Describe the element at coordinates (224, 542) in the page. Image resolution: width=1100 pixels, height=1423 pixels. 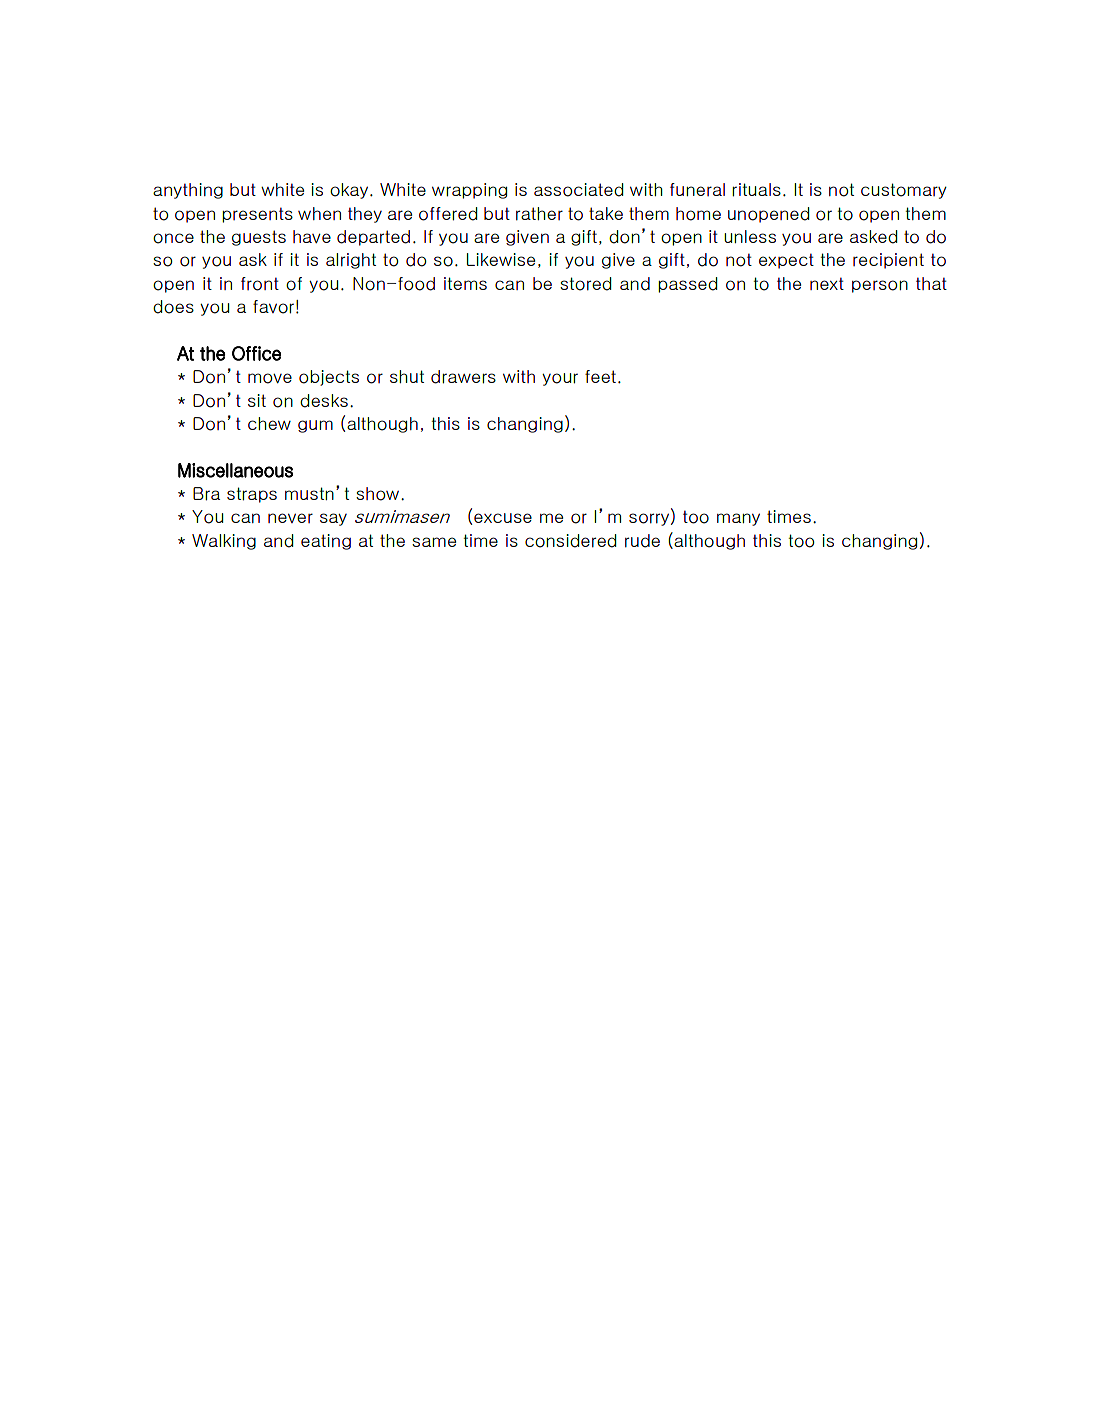
I see `Walking` at that location.
